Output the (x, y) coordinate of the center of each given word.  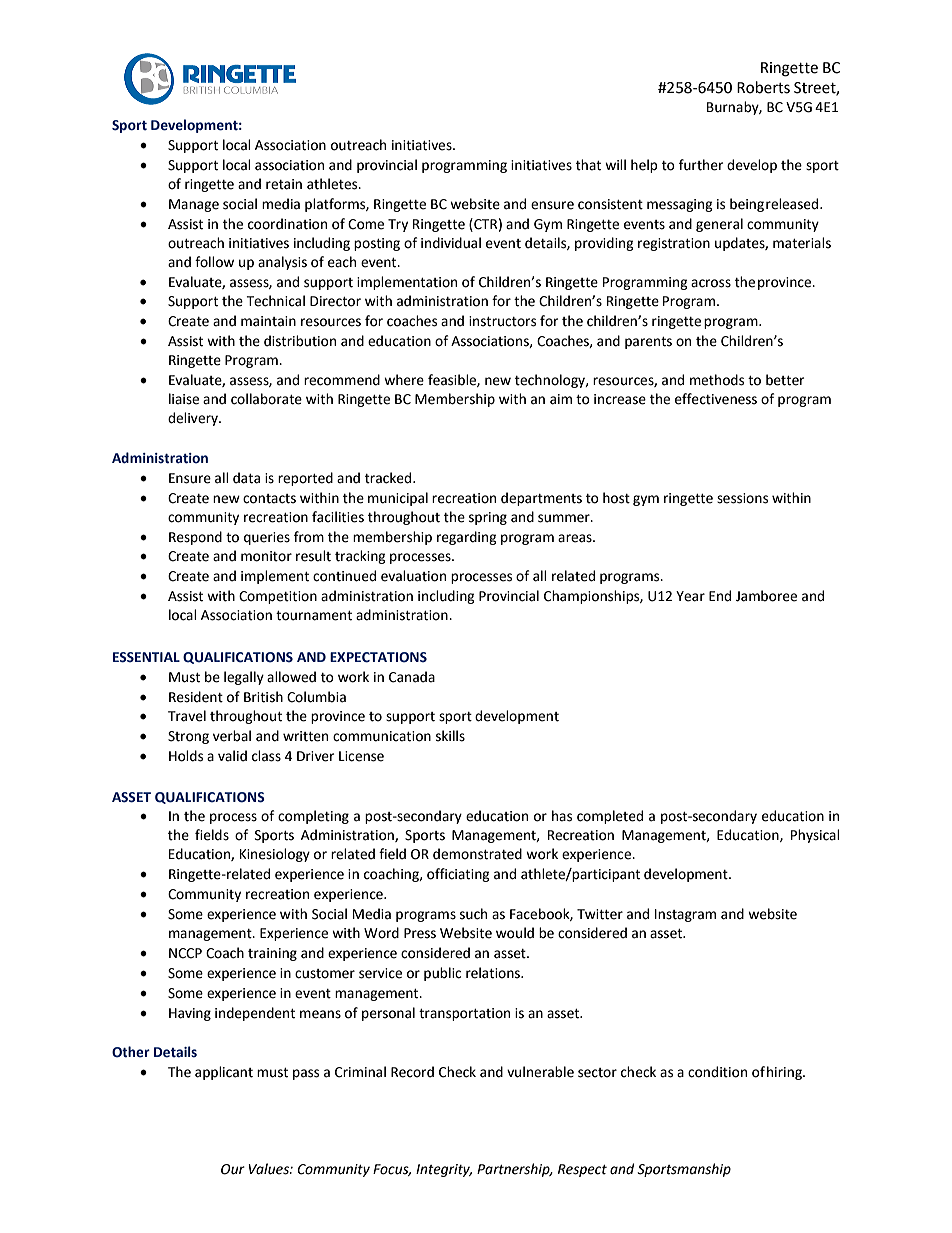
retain (284, 184)
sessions (742, 498)
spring (488, 518)
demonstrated (477, 854)
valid (232, 756)
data (246, 478)
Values (269, 1169)
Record (412, 1072)
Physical (815, 836)
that (588, 165)
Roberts (763, 87)
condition (717, 1072)
